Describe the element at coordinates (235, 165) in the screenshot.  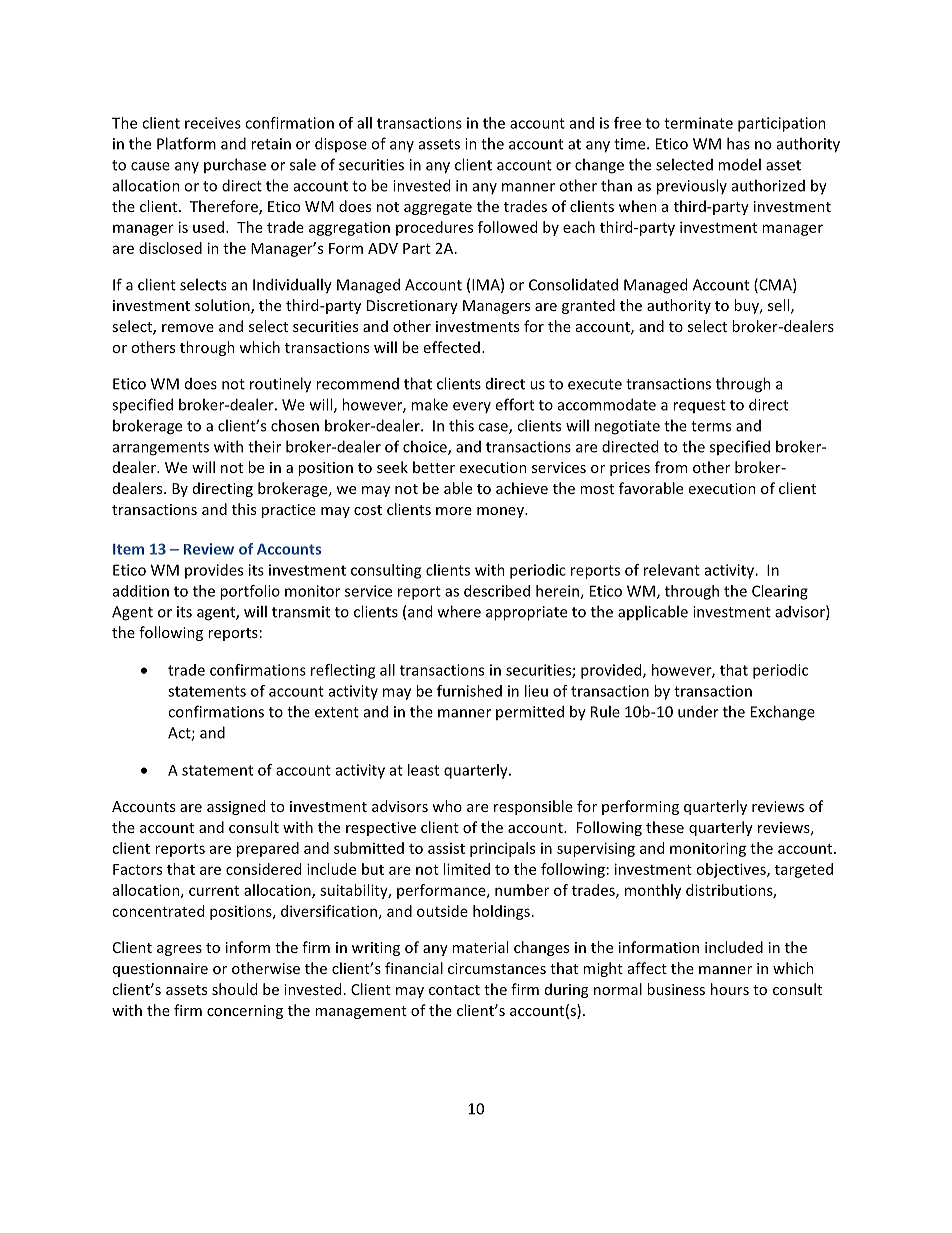
I see `purchase` at that location.
